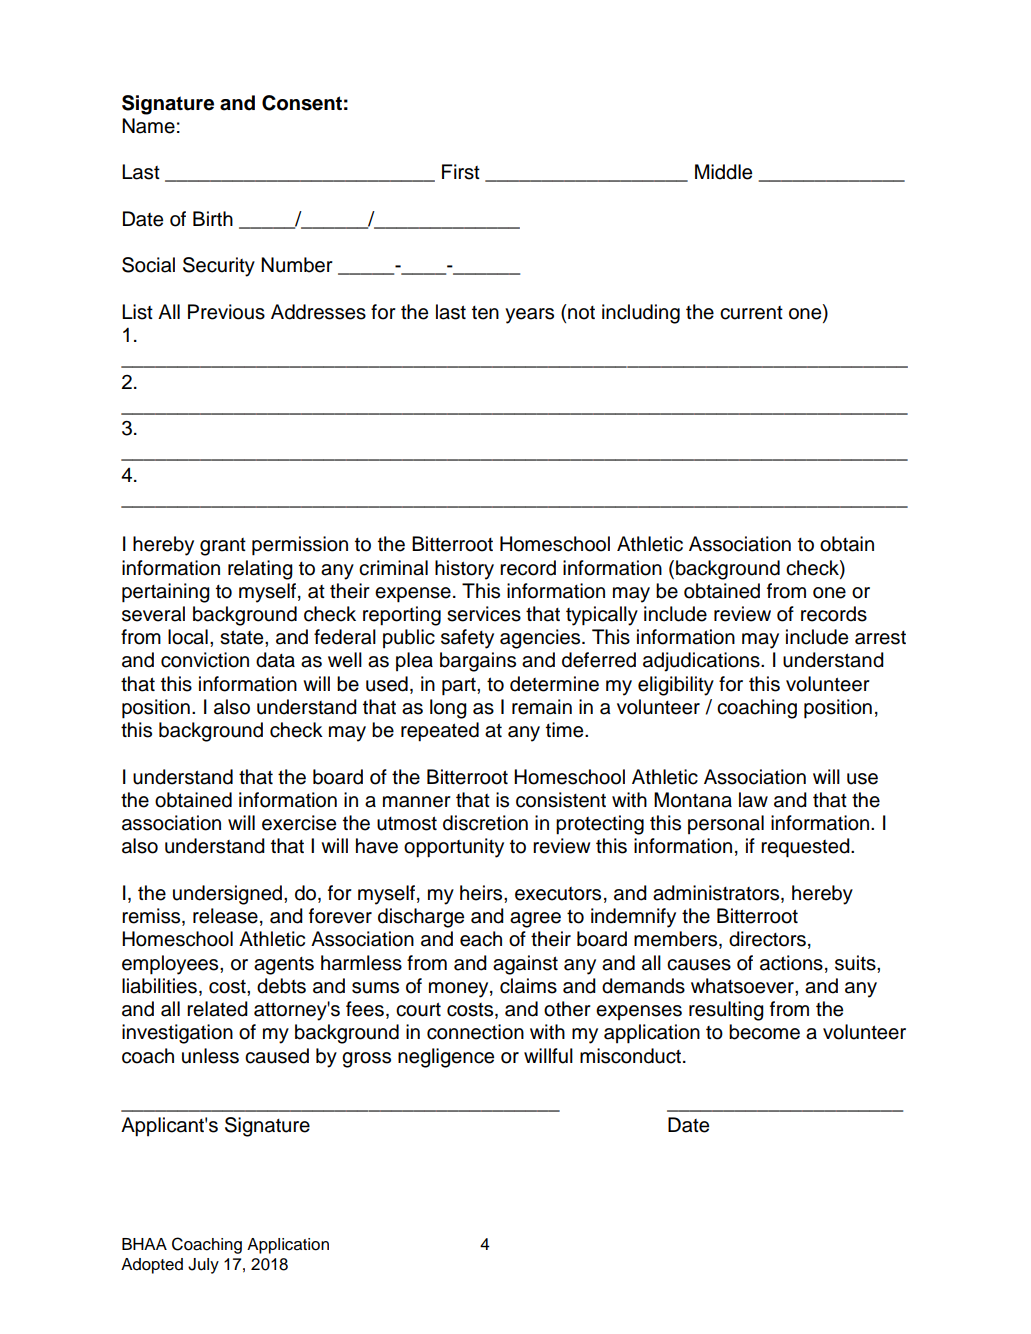 Image resolution: width=1031 pixels, height=1334 pixels. Describe the element at coordinates (148, 126) in the image. I see `Name` at that location.
